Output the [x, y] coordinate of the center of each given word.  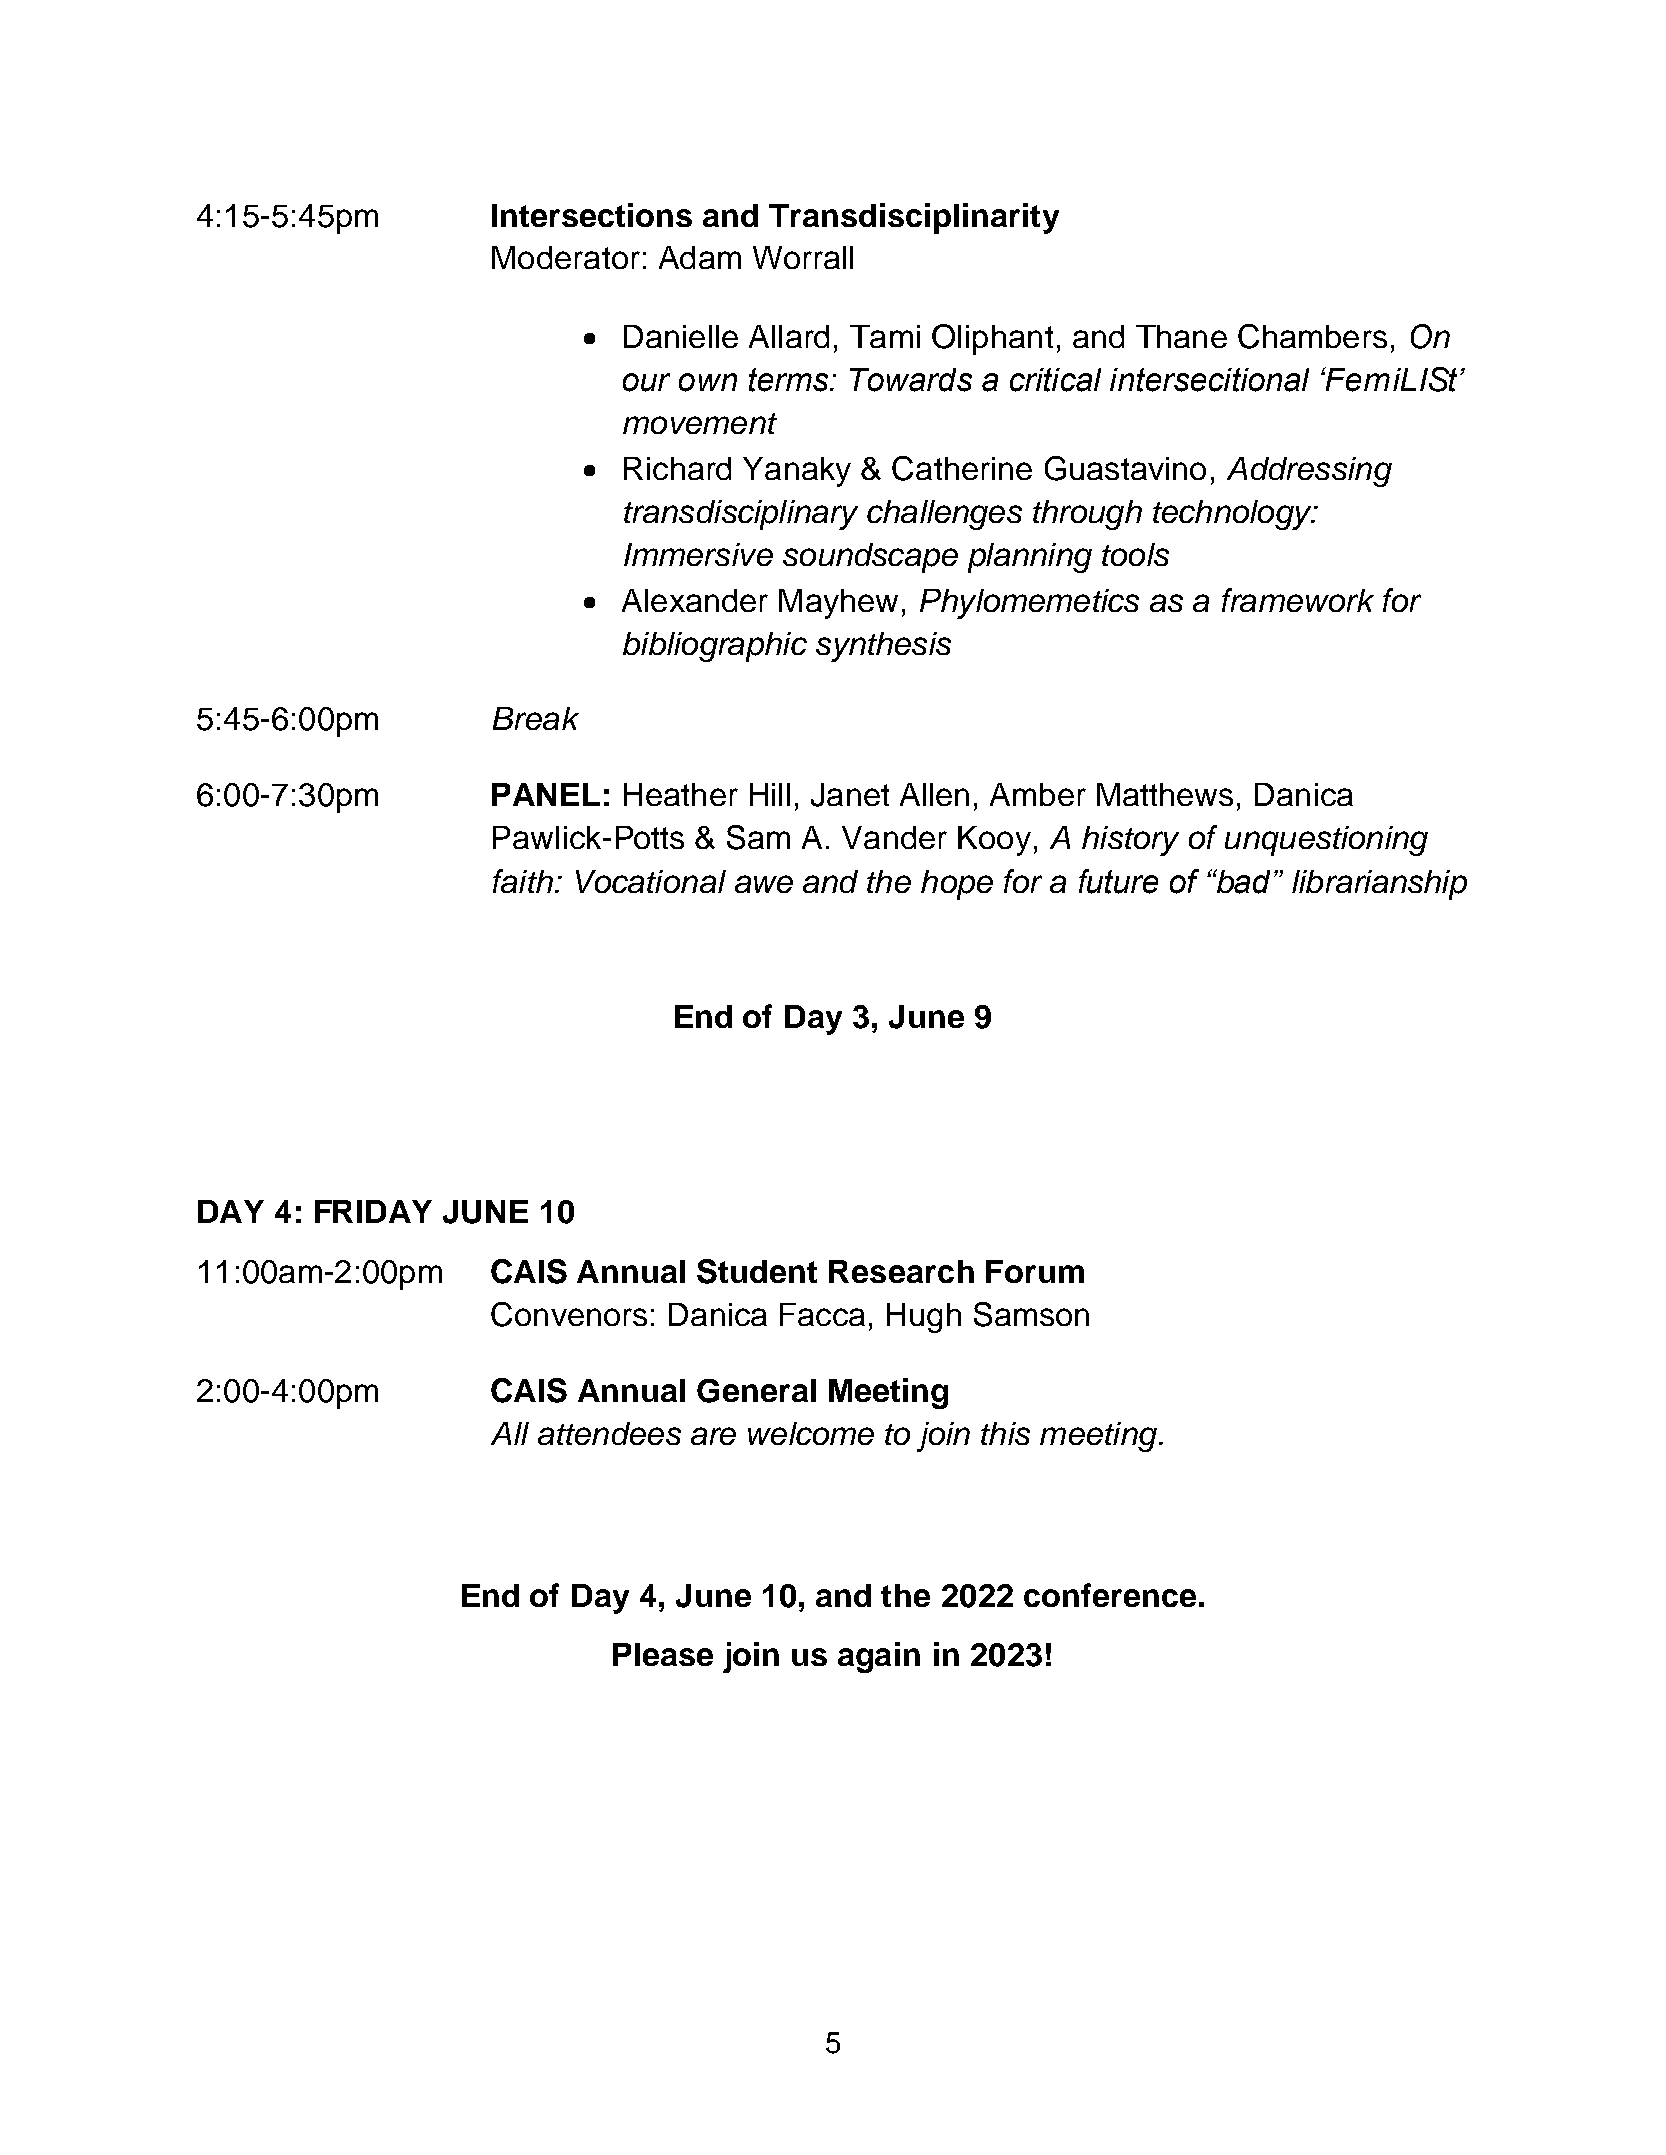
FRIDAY [373, 1211]
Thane [1181, 336]
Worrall [803, 257]
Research [901, 1271]
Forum [1035, 1271]
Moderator [566, 257]
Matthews [1165, 794]
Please [663, 1654]
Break [536, 718]
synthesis [883, 647]
